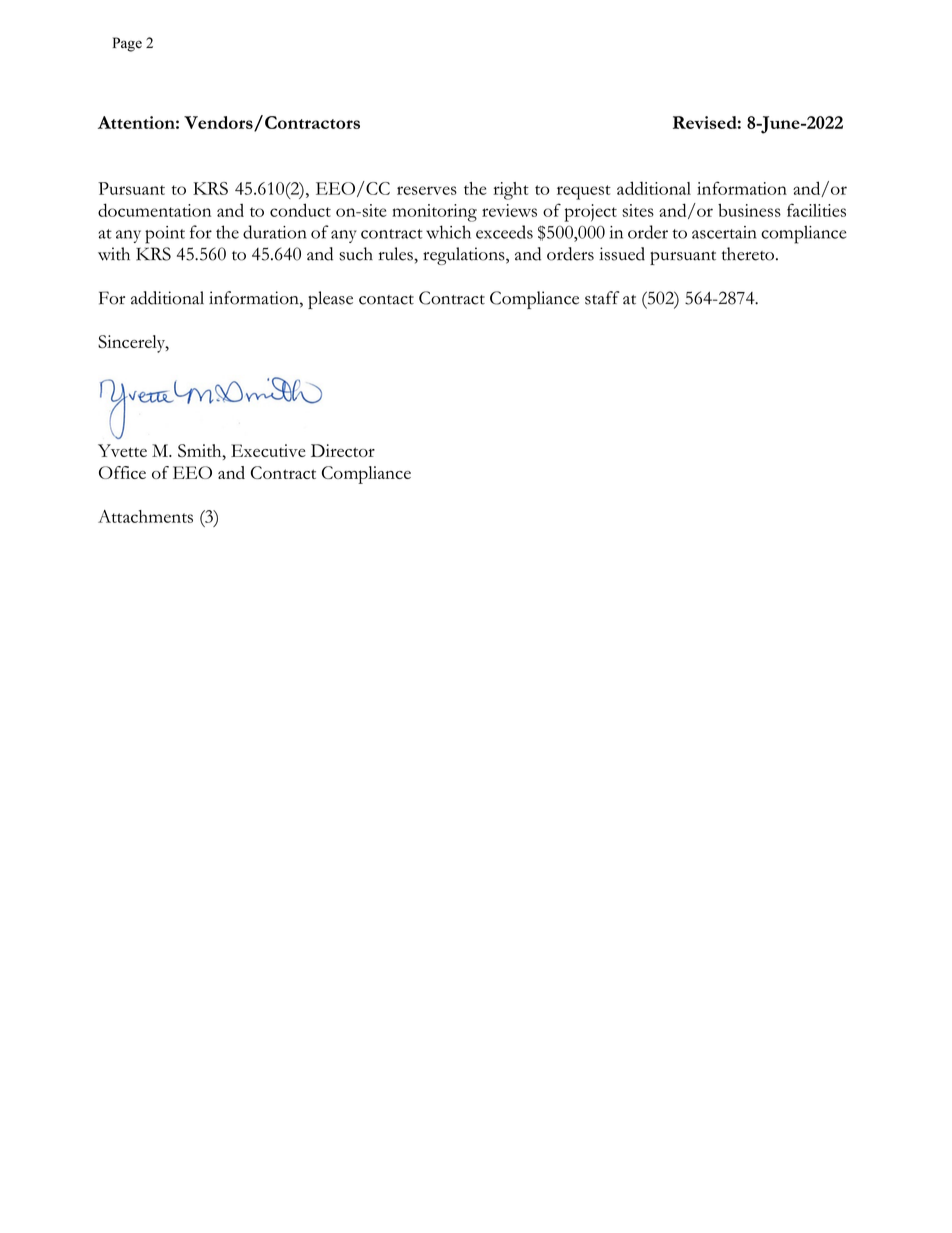 This screenshot has width=952, height=1233. Describe the element at coordinates (330, 300) in the screenshot. I see `please` at that location.
